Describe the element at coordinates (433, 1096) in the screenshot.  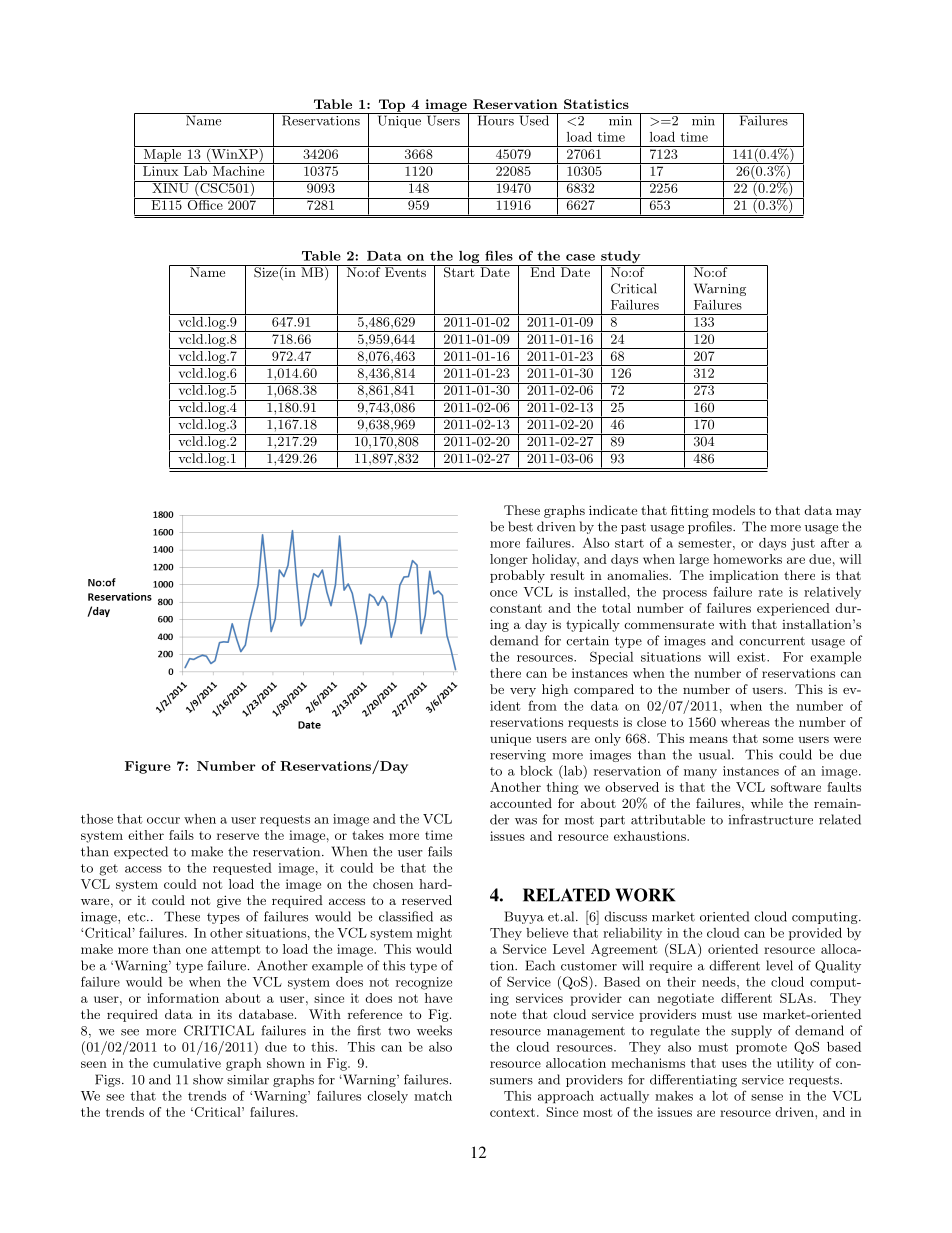
I see `match` at that location.
